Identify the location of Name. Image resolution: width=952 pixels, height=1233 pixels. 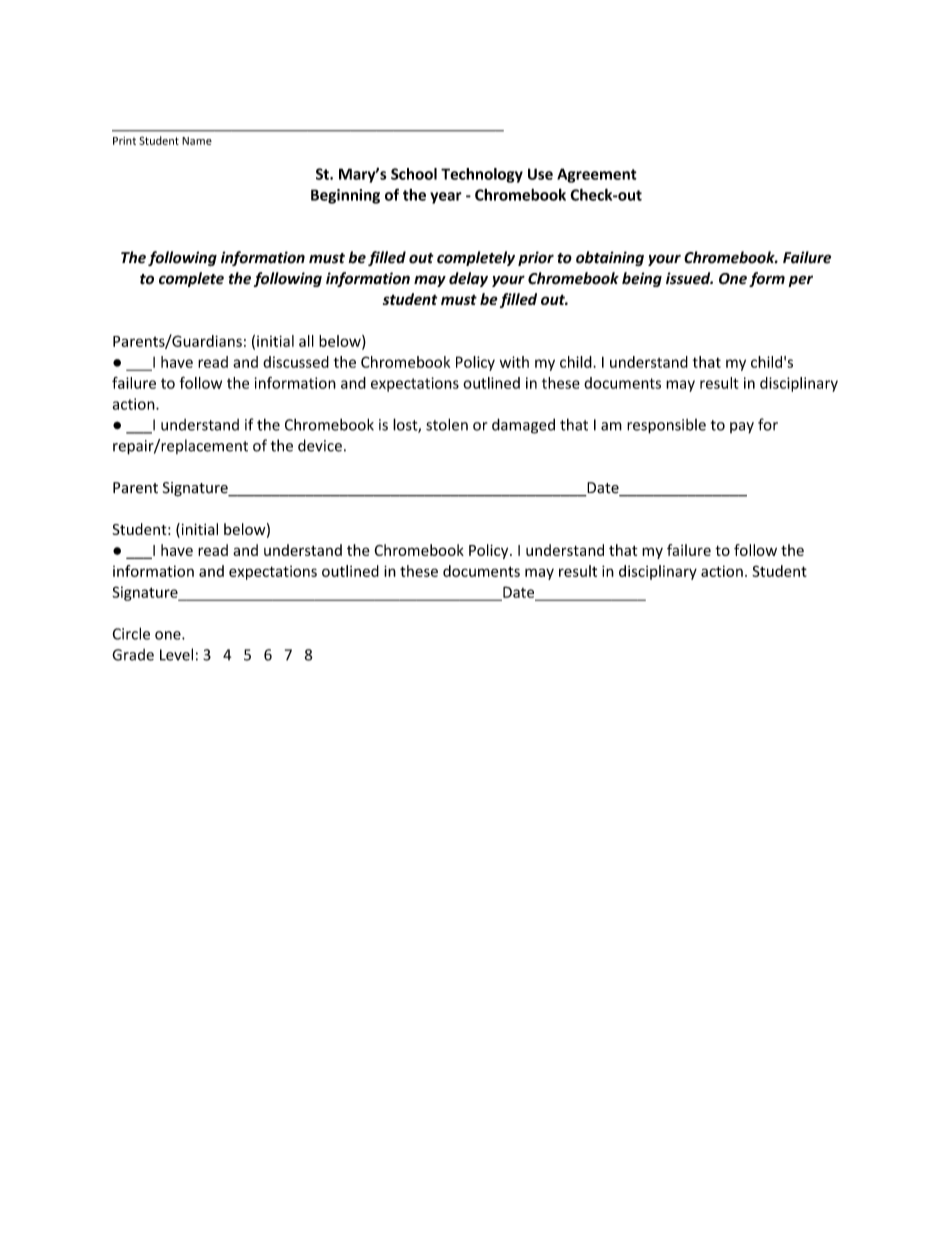
(197, 141).
